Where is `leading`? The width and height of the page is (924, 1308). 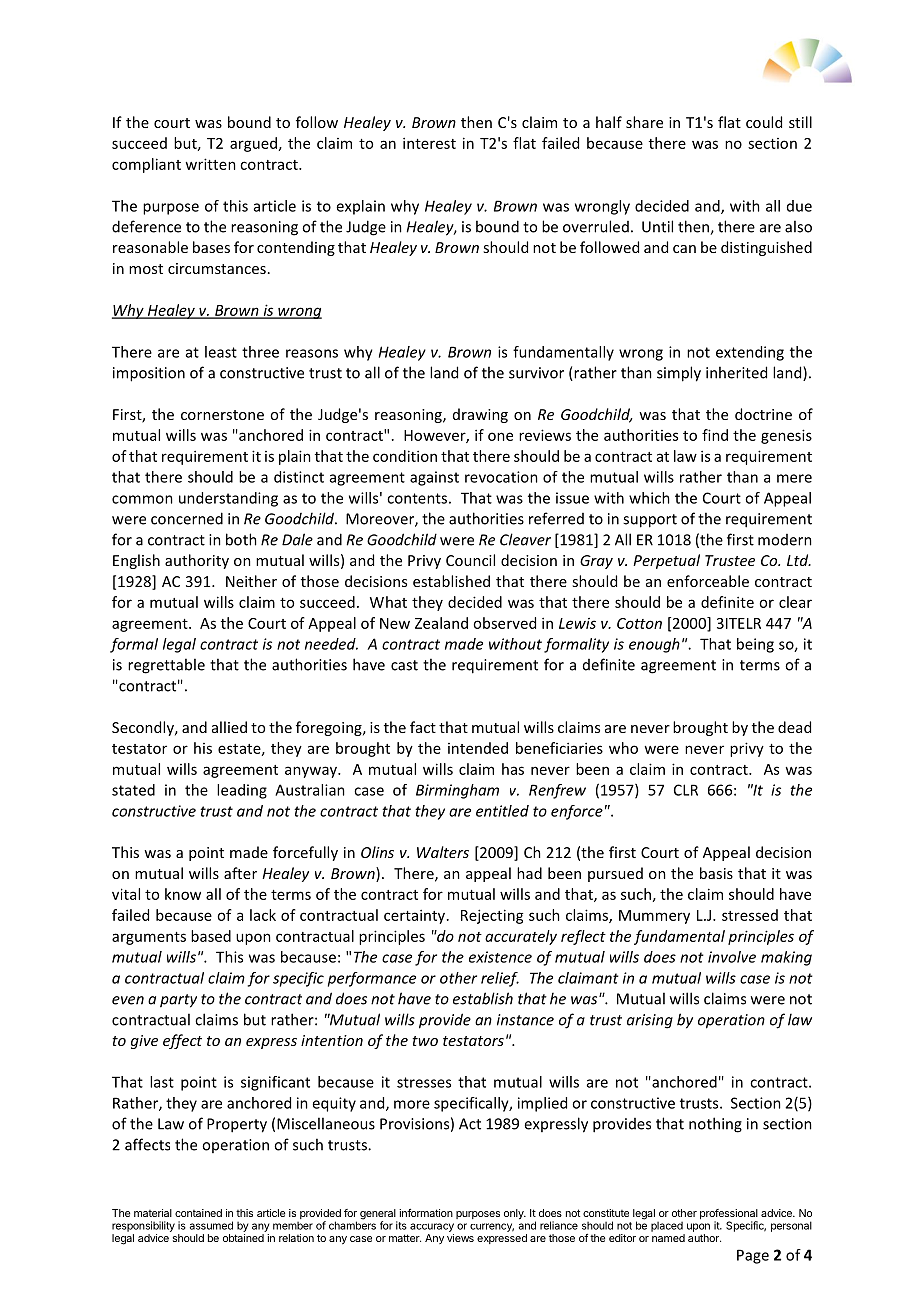 leading is located at coordinates (242, 791).
